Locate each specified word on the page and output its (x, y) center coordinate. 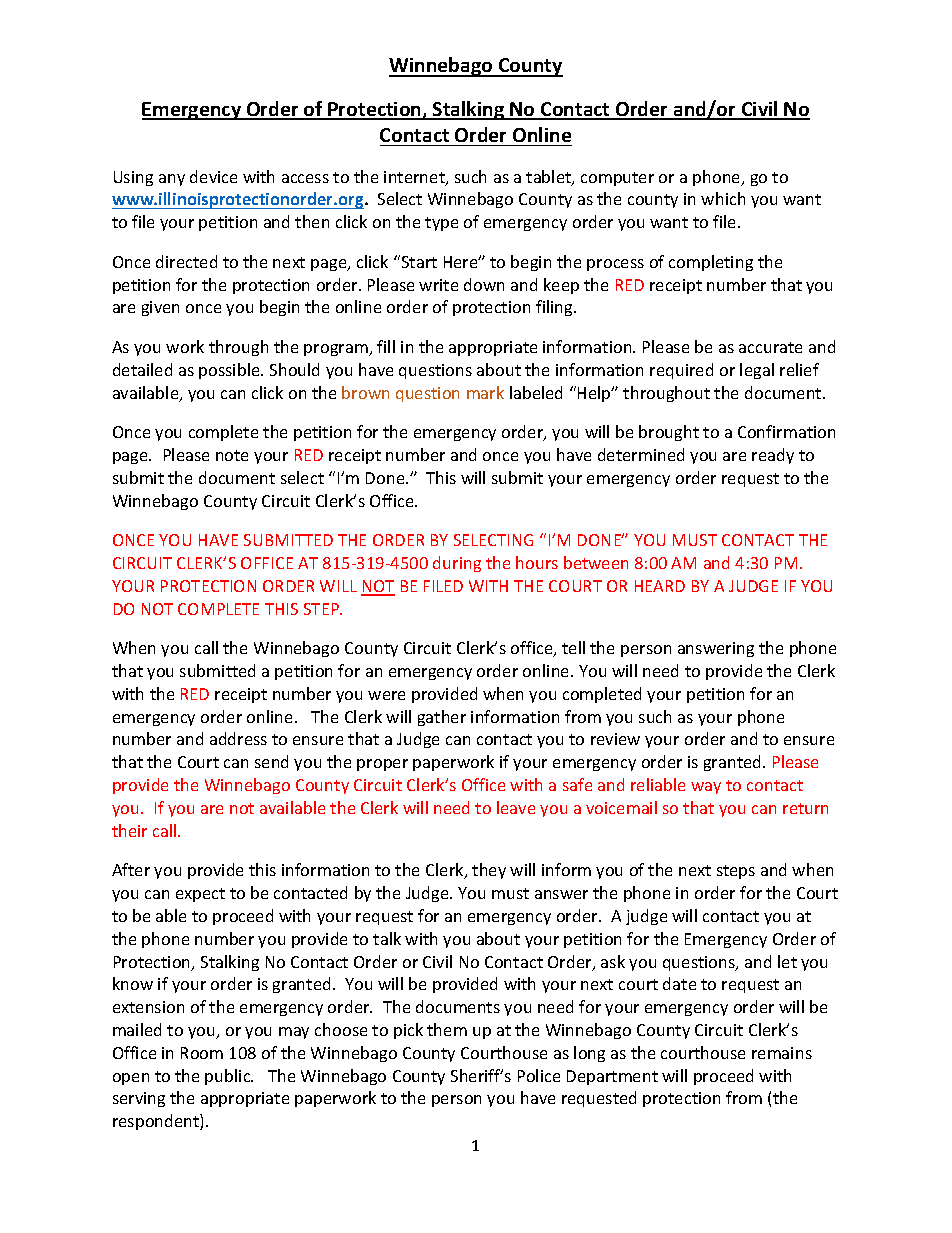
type (441, 224)
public (229, 1077)
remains (782, 1053)
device (213, 176)
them (447, 1029)
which (723, 198)
